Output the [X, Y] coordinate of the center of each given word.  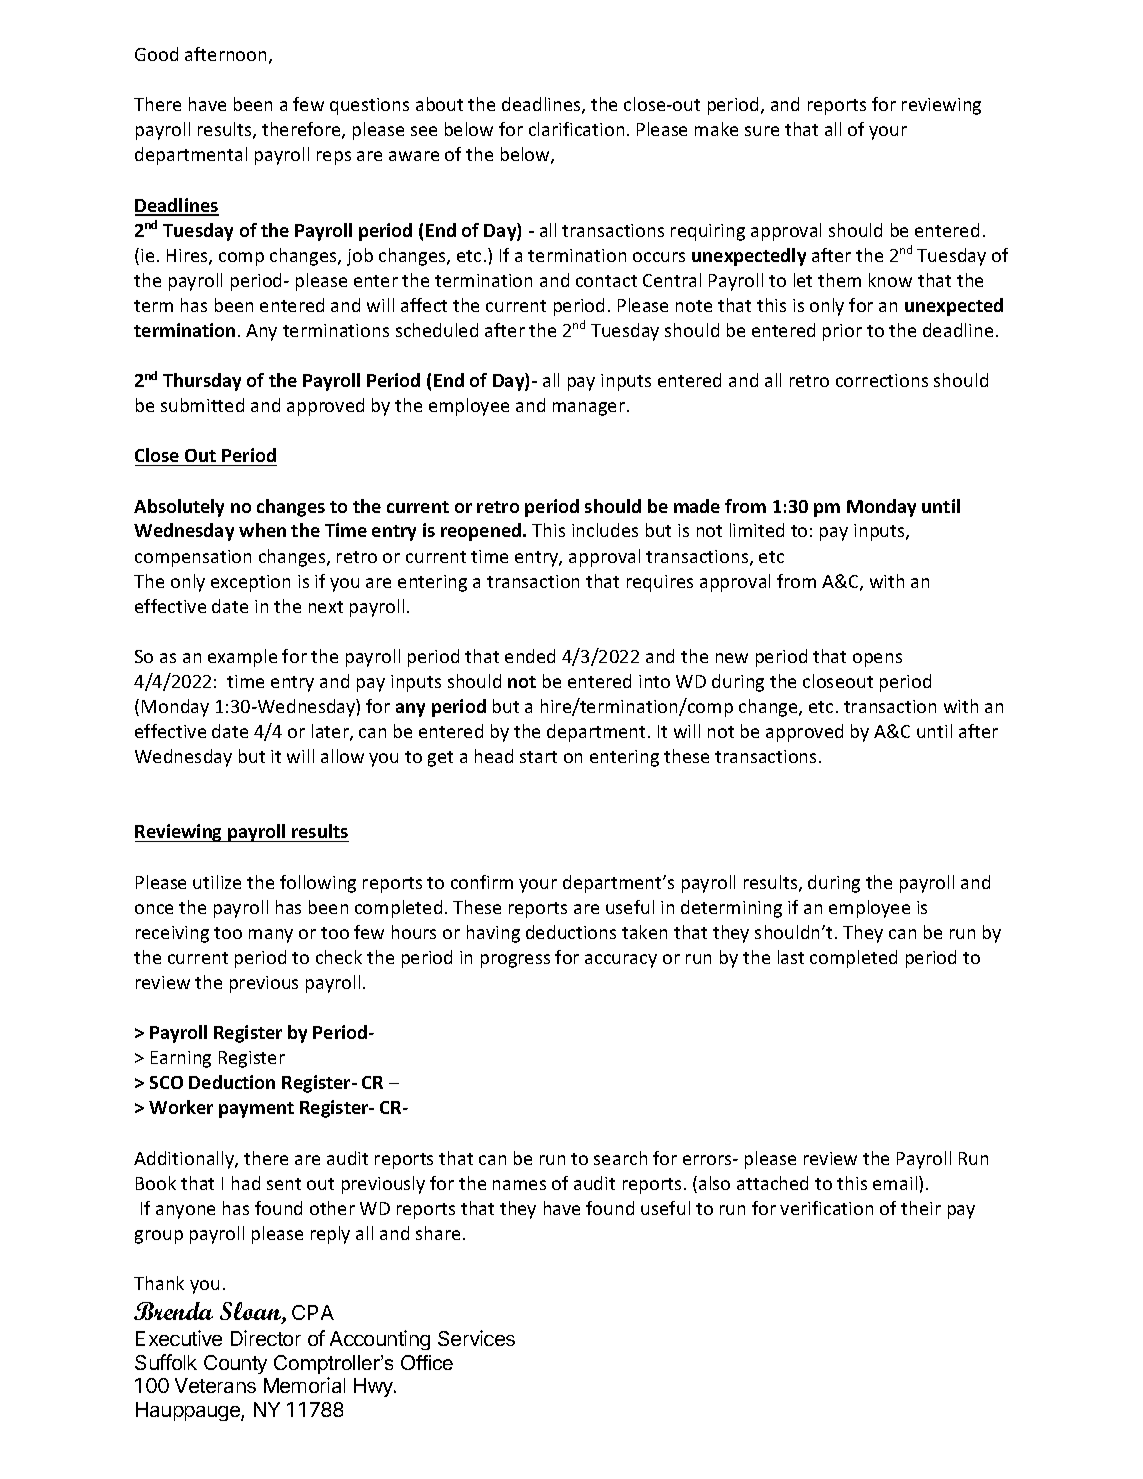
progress [515, 961]
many [271, 936]
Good [156, 54]
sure [762, 131]
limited [757, 530]
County [235, 1364]
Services [476, 1338]
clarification [576, 129]
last [791, 957]
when [262, 530]
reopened [482, 532]
